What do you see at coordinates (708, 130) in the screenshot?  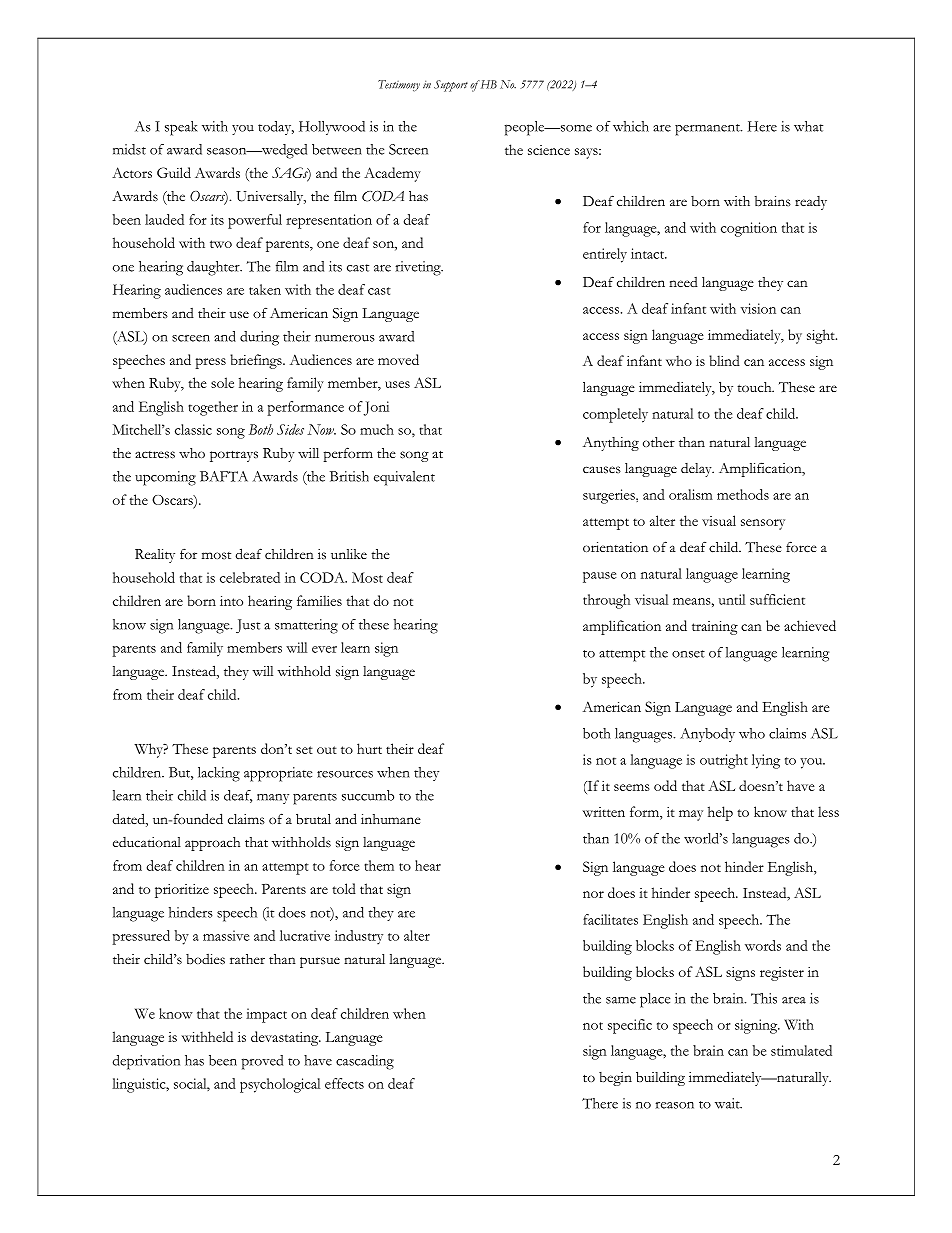 I see `permanent` at bounding box center [708, 130].
